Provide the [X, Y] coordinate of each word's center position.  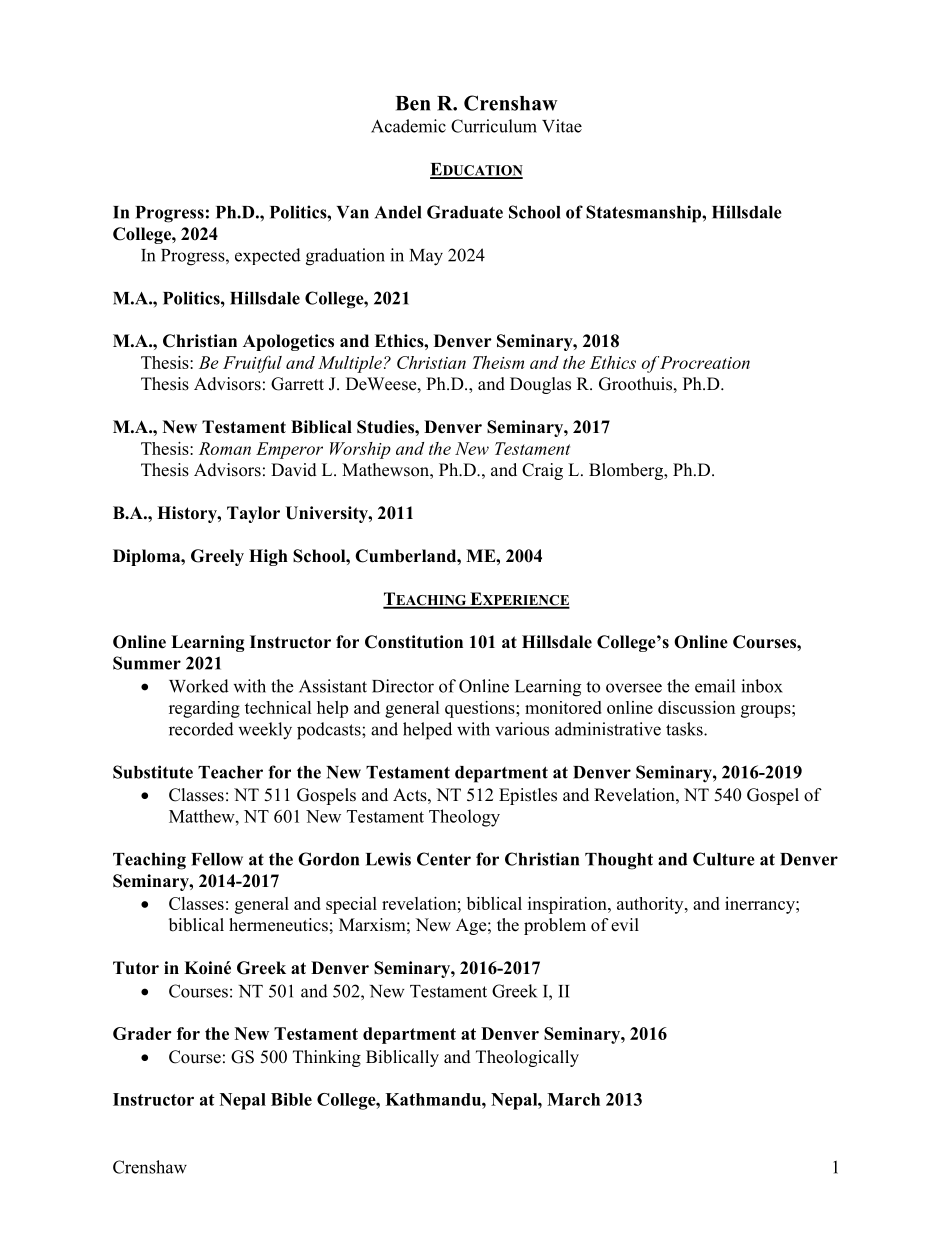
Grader [142, 1033]
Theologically [527, 1058]
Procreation [705, 362]
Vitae [562, 126]
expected [268, 256]
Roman [225, 448]
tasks [685, 729]
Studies [386, 427]
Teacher [230, 772]
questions [481, 709]
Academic [408, 126]
